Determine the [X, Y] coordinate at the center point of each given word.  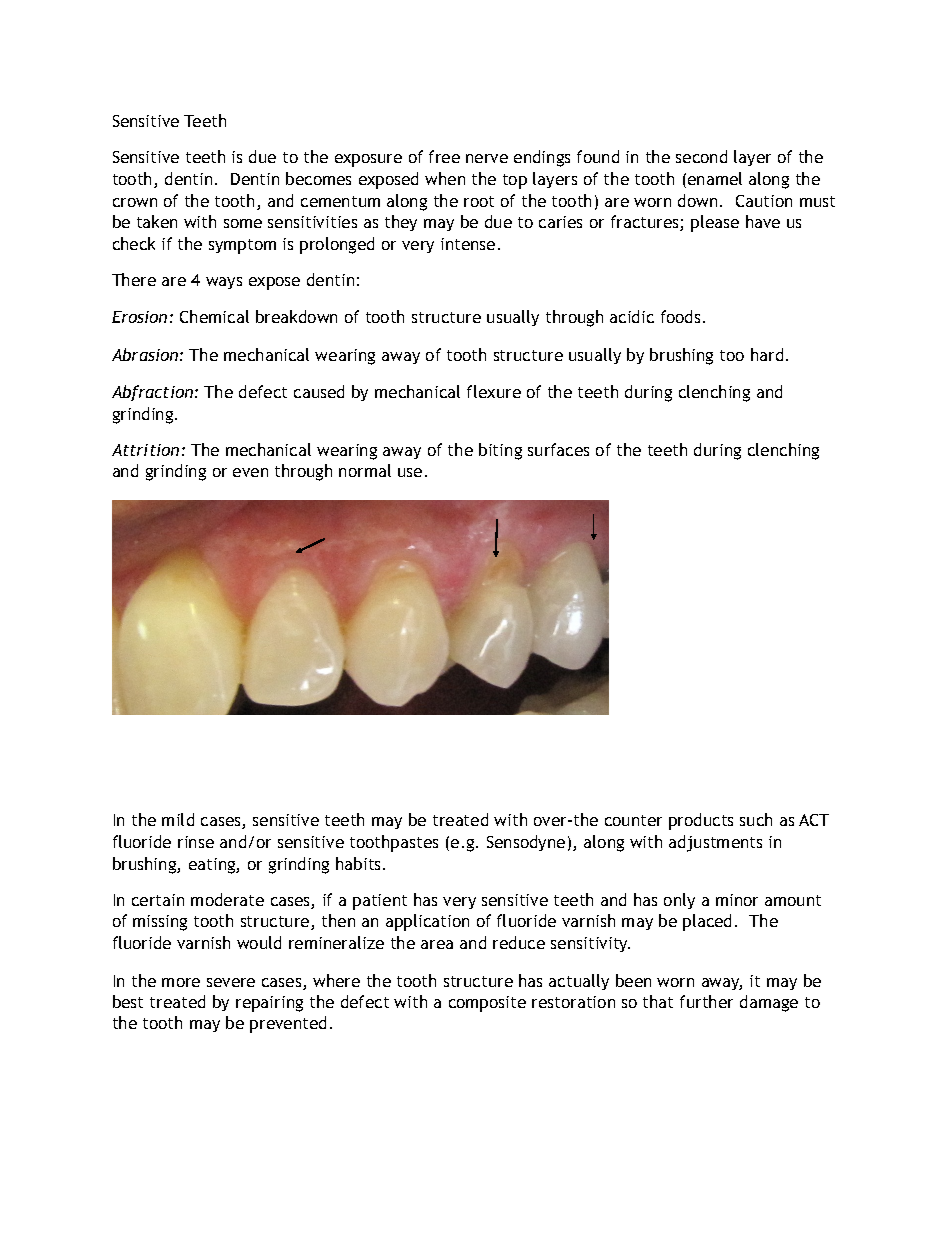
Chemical [214, 316]
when [445, 178]
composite [487, 1004]
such [756, 819]
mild [178, 819]
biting [500, 451]
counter [633, 820]
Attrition [145, 450]
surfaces [558, 449]
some [243, 223]
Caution [764, 201]
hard [767, 354]
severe [231, 982]
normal [365, 470]
